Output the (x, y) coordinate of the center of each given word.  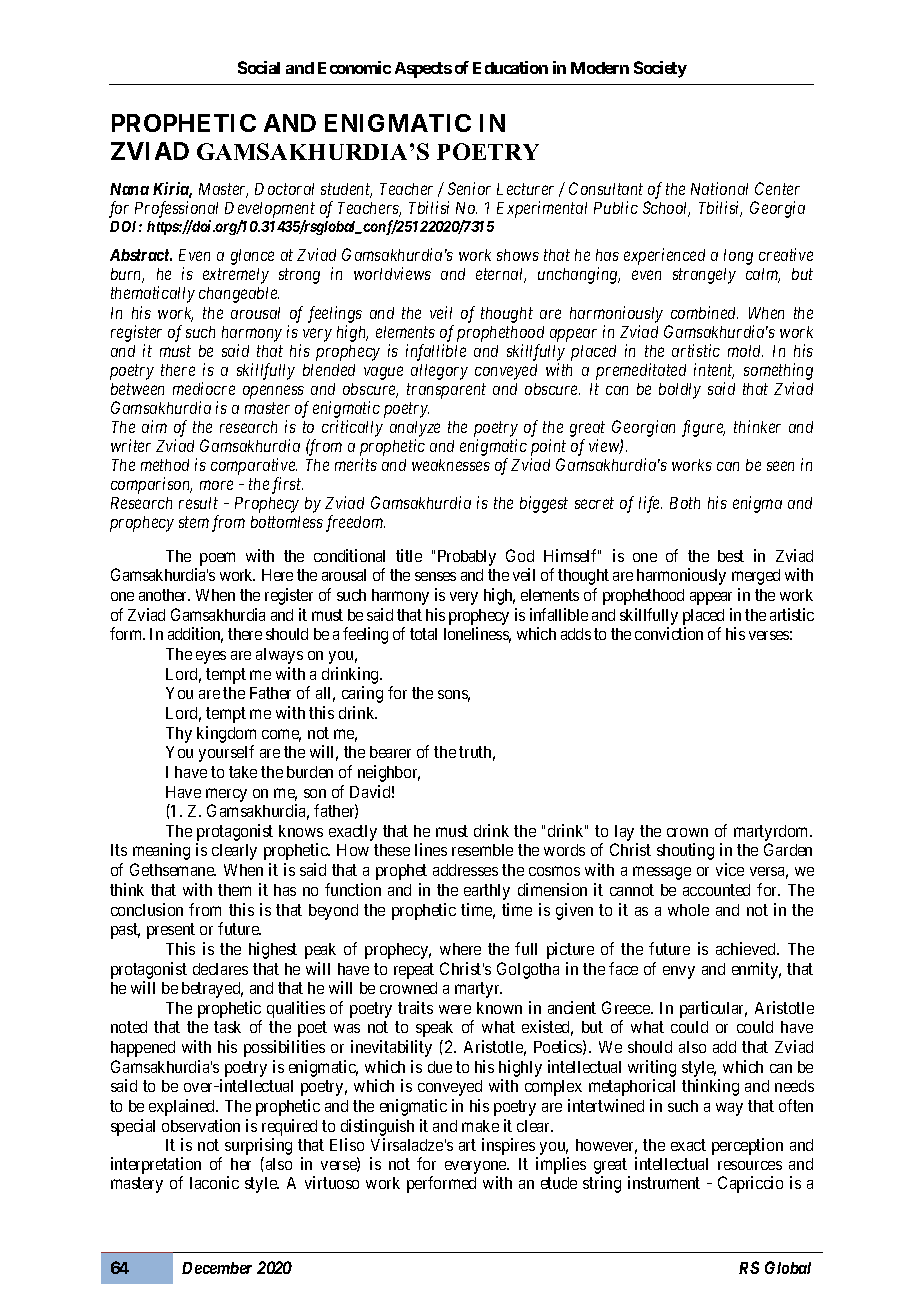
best (731, 556)
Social (259, 67)
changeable (239, 295)
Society (660, 69)
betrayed (212, 990)
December (217, 1268)
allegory (439, 372)
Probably (467, 558)
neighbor (389, 773)
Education (510, 67)
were (455, 1009)
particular (713, 1009)
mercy (226, 795)
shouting (685, 851)
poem (217, 559)
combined (704, 312)
